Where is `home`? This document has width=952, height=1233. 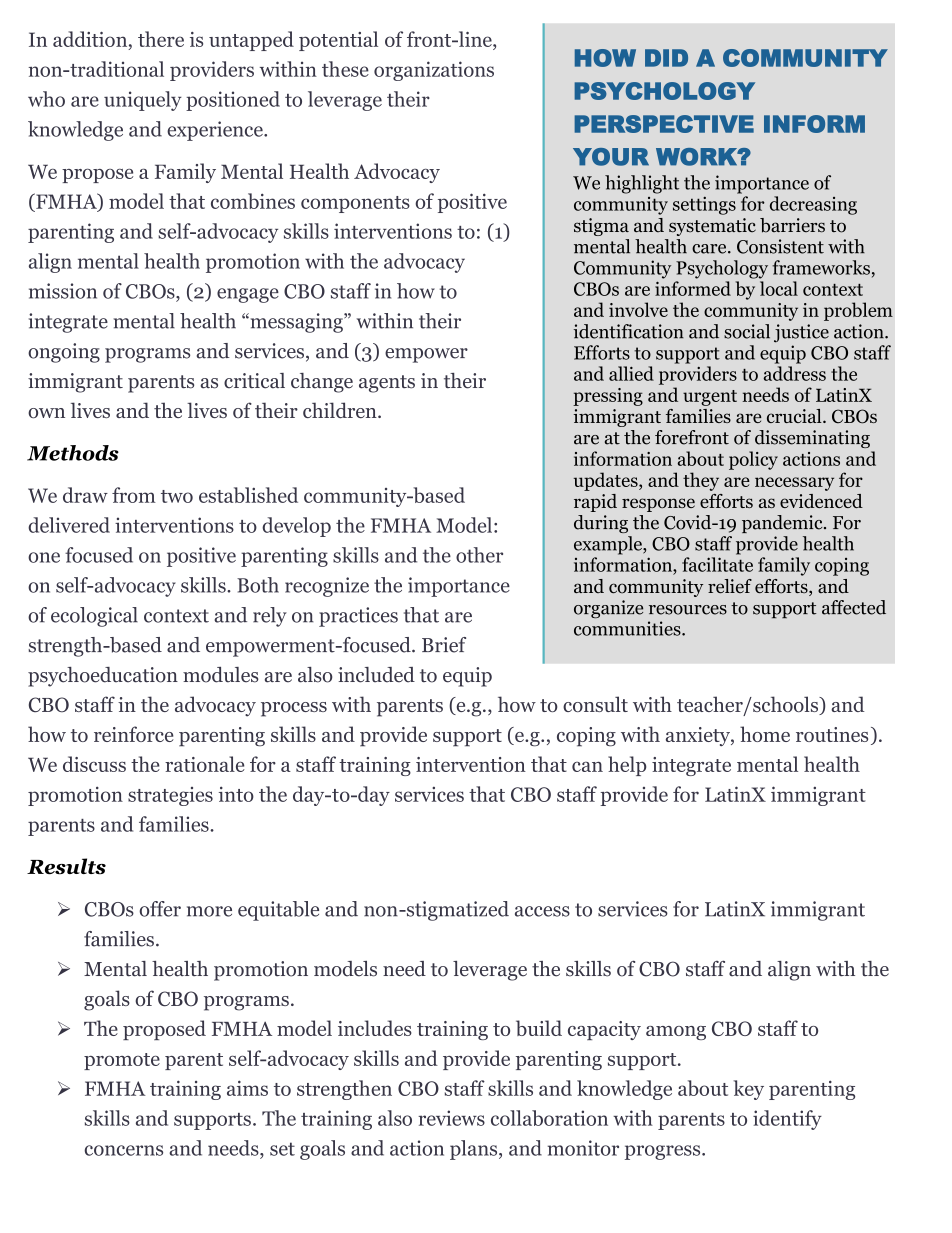 home is located at coordinates (765, 734).
